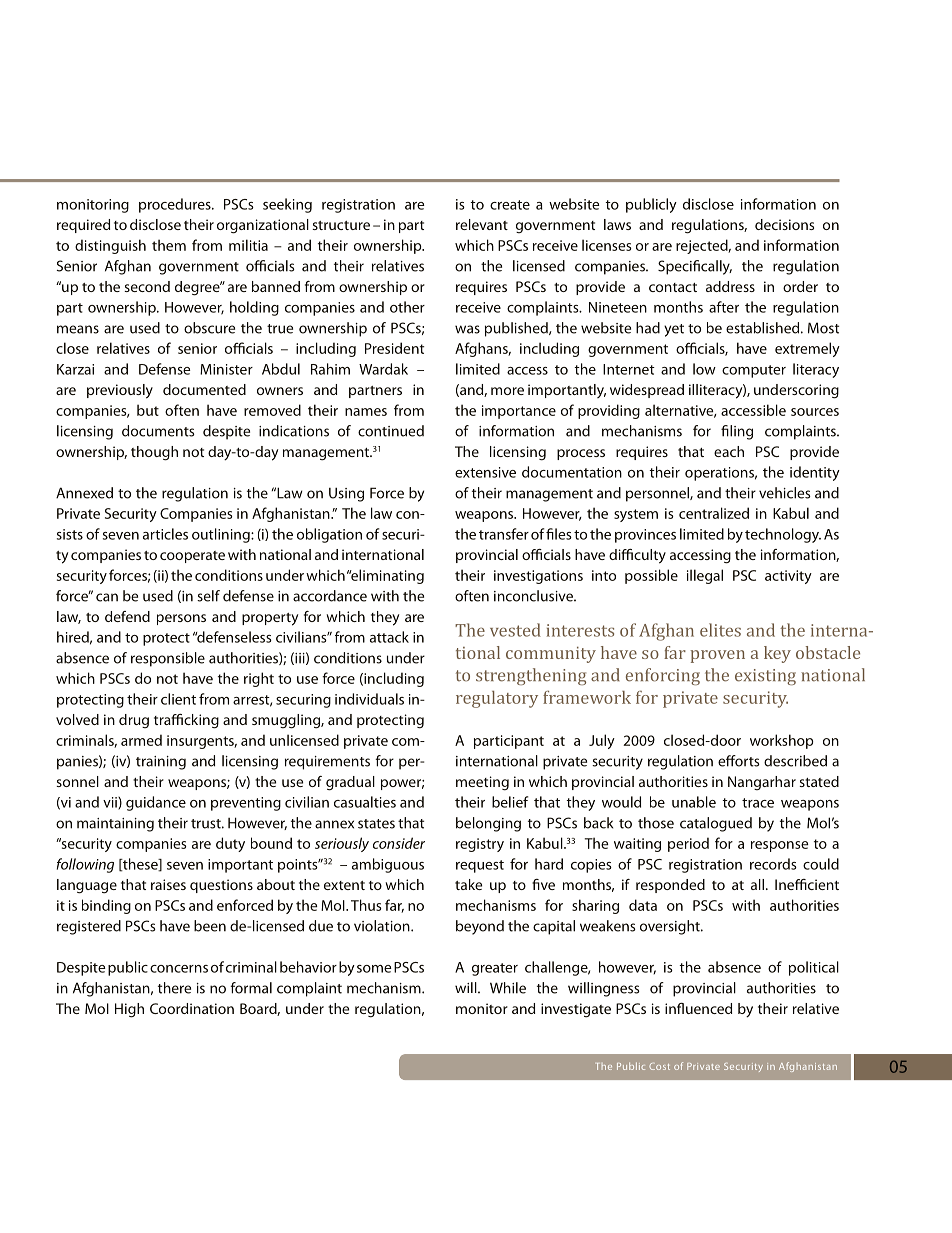 This page has width=952, height=1233. What do you see at coordinates (482, 224) in the page?
I see `relevant` at bounding box center [482, 224].
